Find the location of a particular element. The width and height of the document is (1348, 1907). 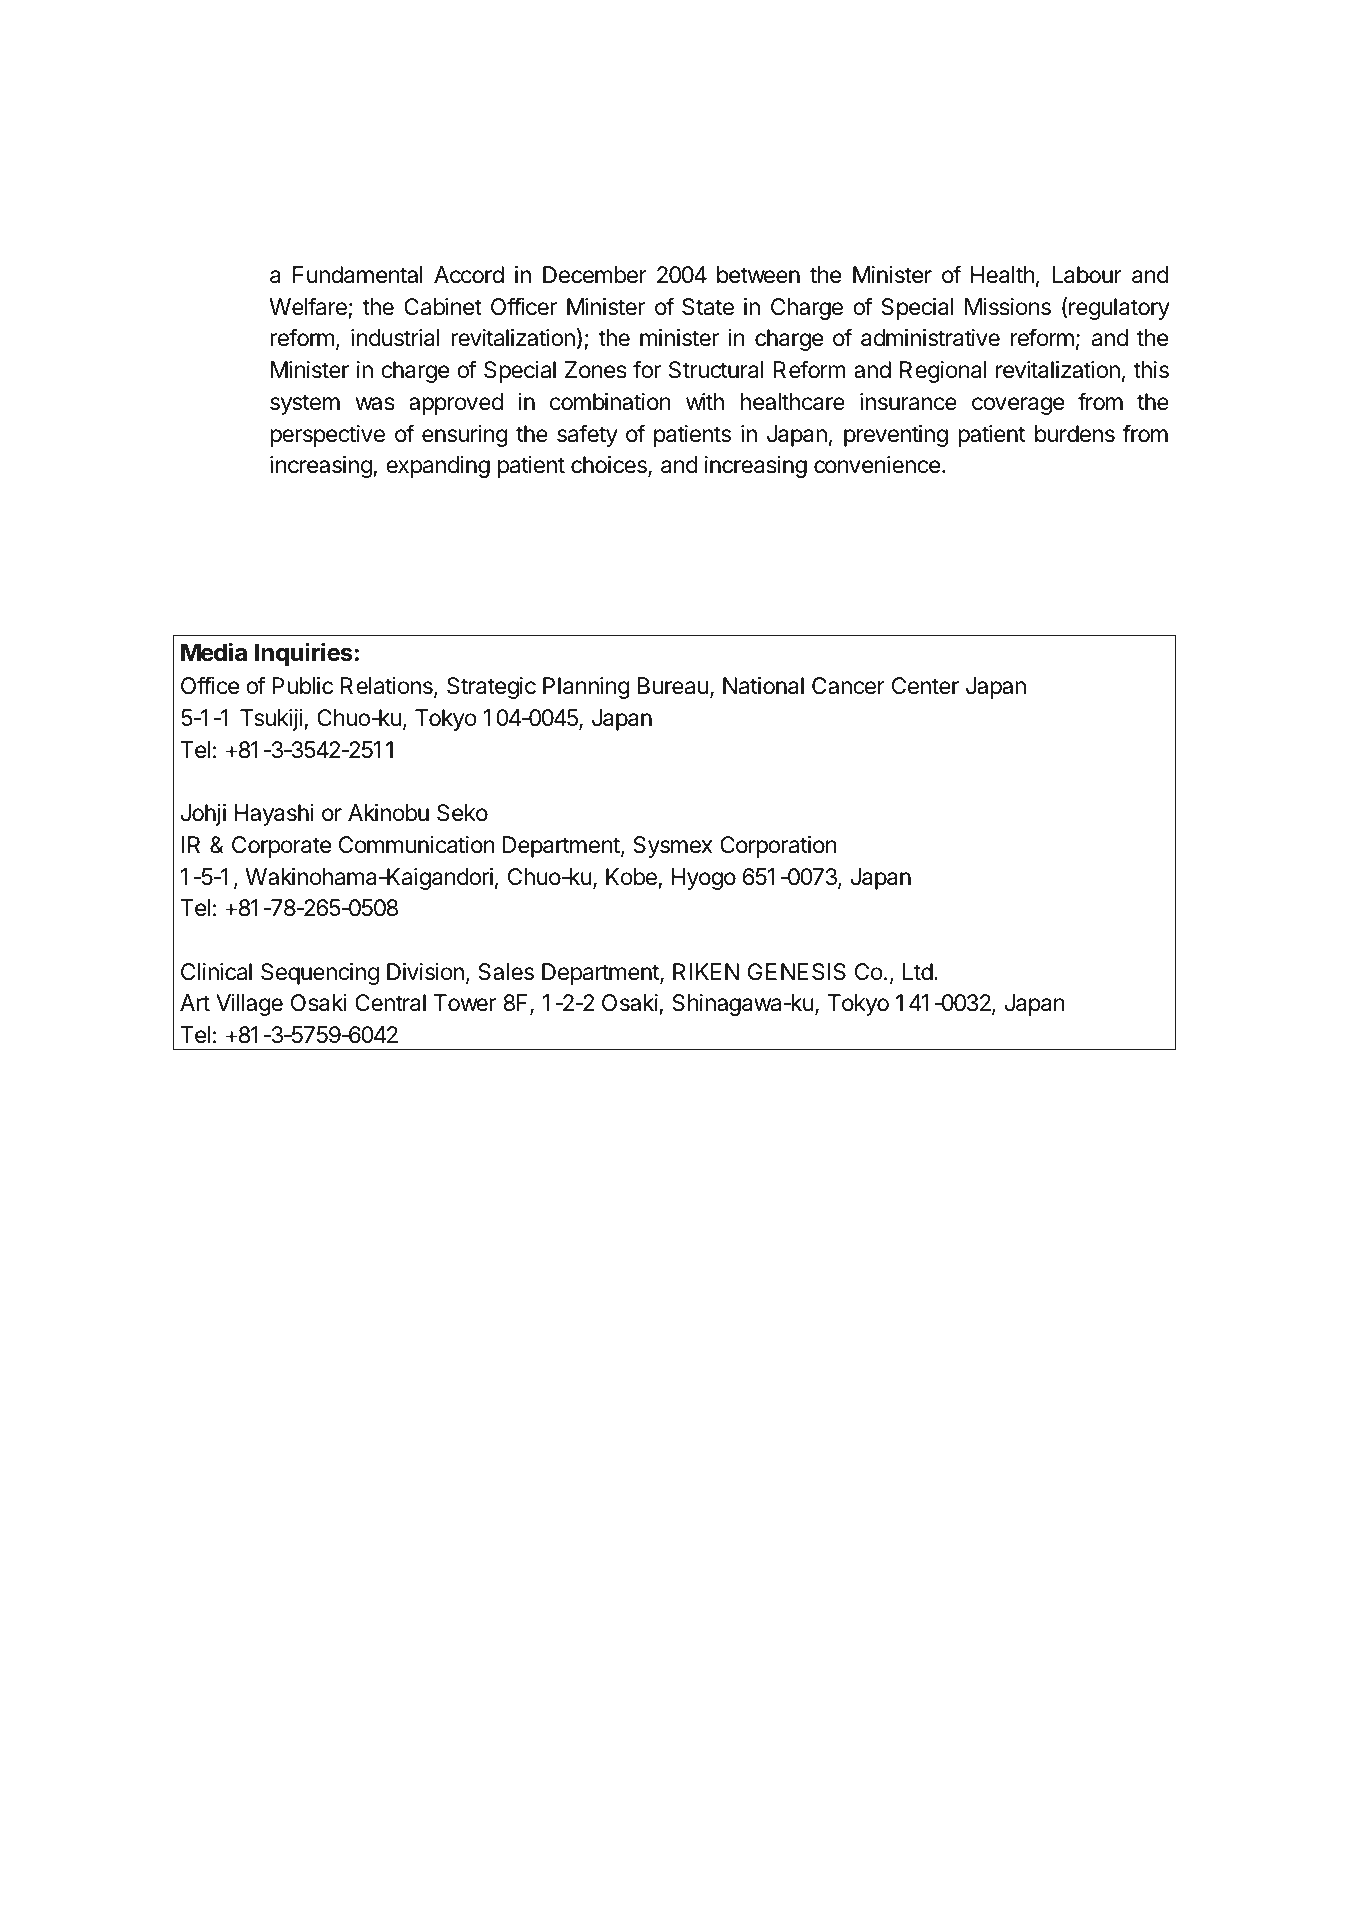

Welfare is located at coordinates (308, 306).
